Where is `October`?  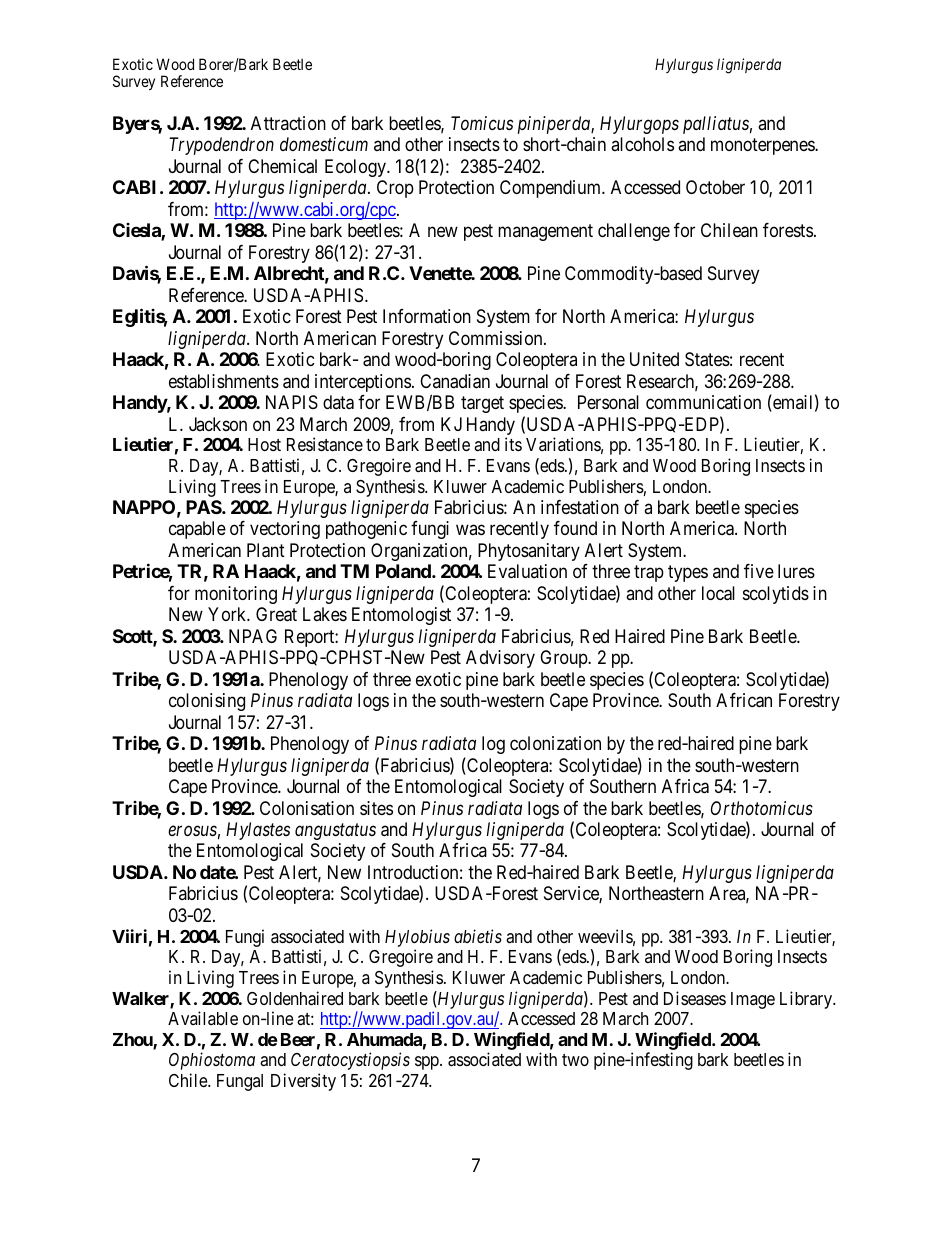 October is located at coordinates (715, 187).
